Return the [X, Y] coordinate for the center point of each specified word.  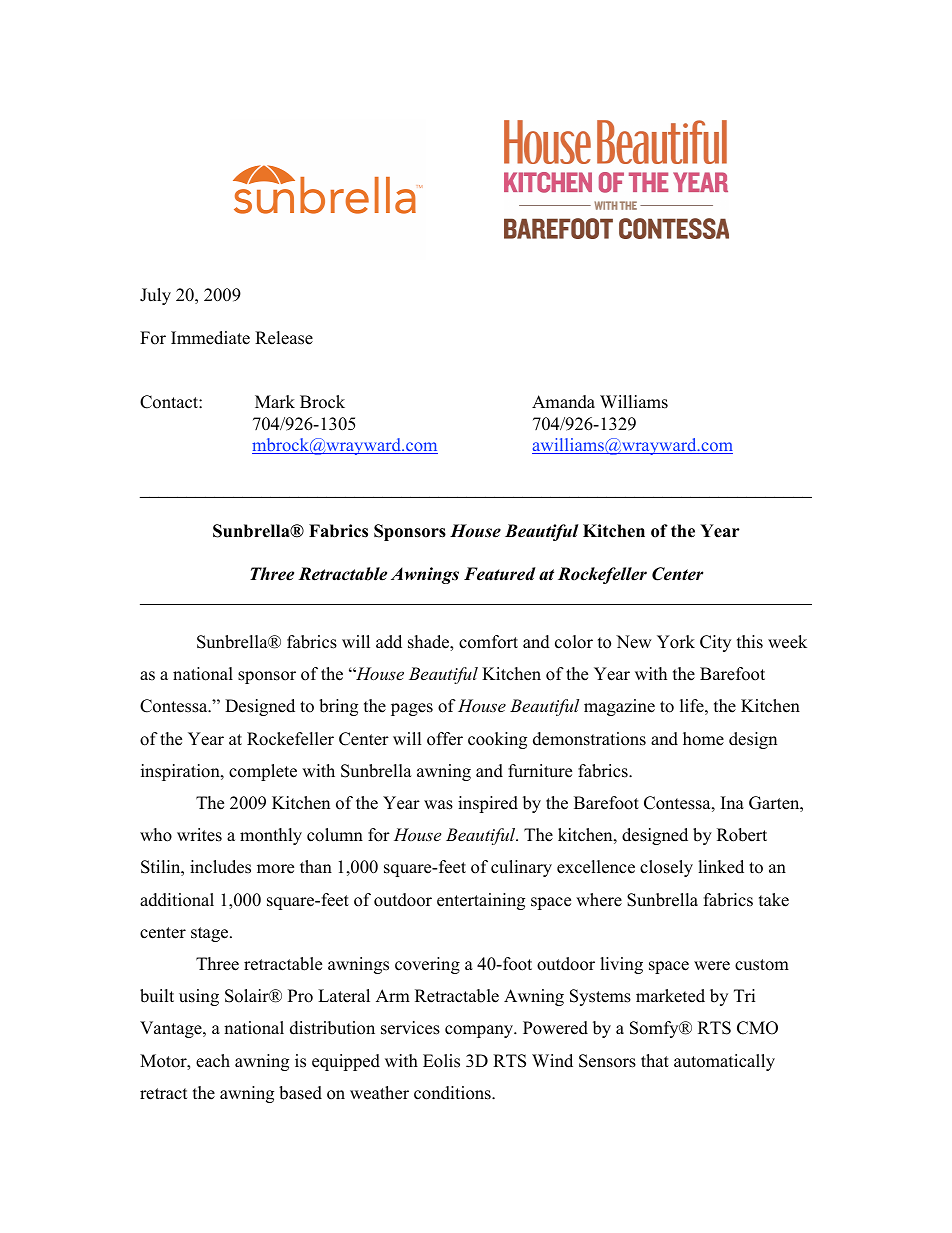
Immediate [210, 338]
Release [284, 338]
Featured [500, 574]
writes [199, 835]
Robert [742, 835]
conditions [453, 1093]
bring [338, 707]
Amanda [563, 402]
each [213, 1061]
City [715, 643]
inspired [488, 804]
